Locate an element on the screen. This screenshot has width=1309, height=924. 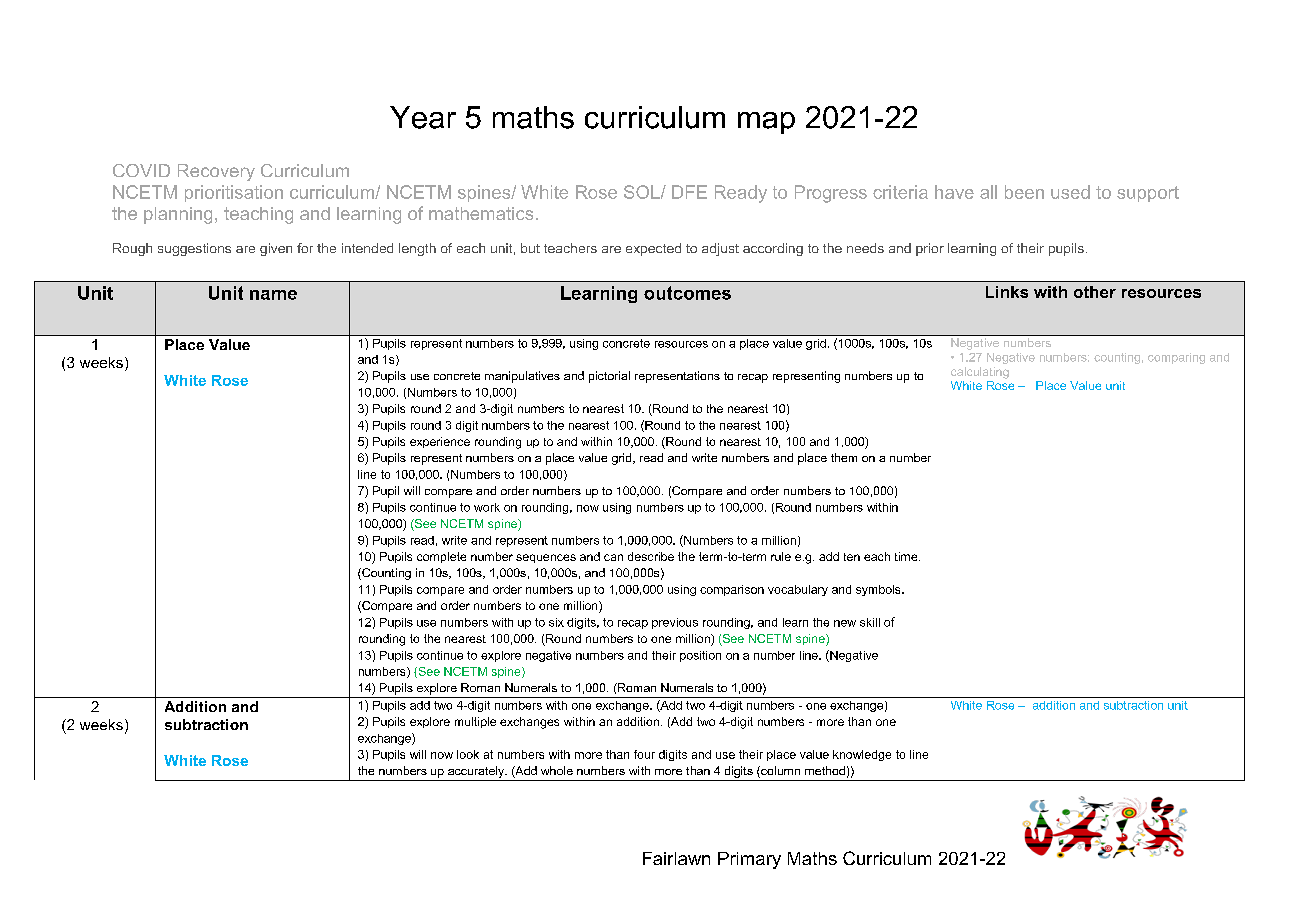
complete is located at coordinates (441, 557).
